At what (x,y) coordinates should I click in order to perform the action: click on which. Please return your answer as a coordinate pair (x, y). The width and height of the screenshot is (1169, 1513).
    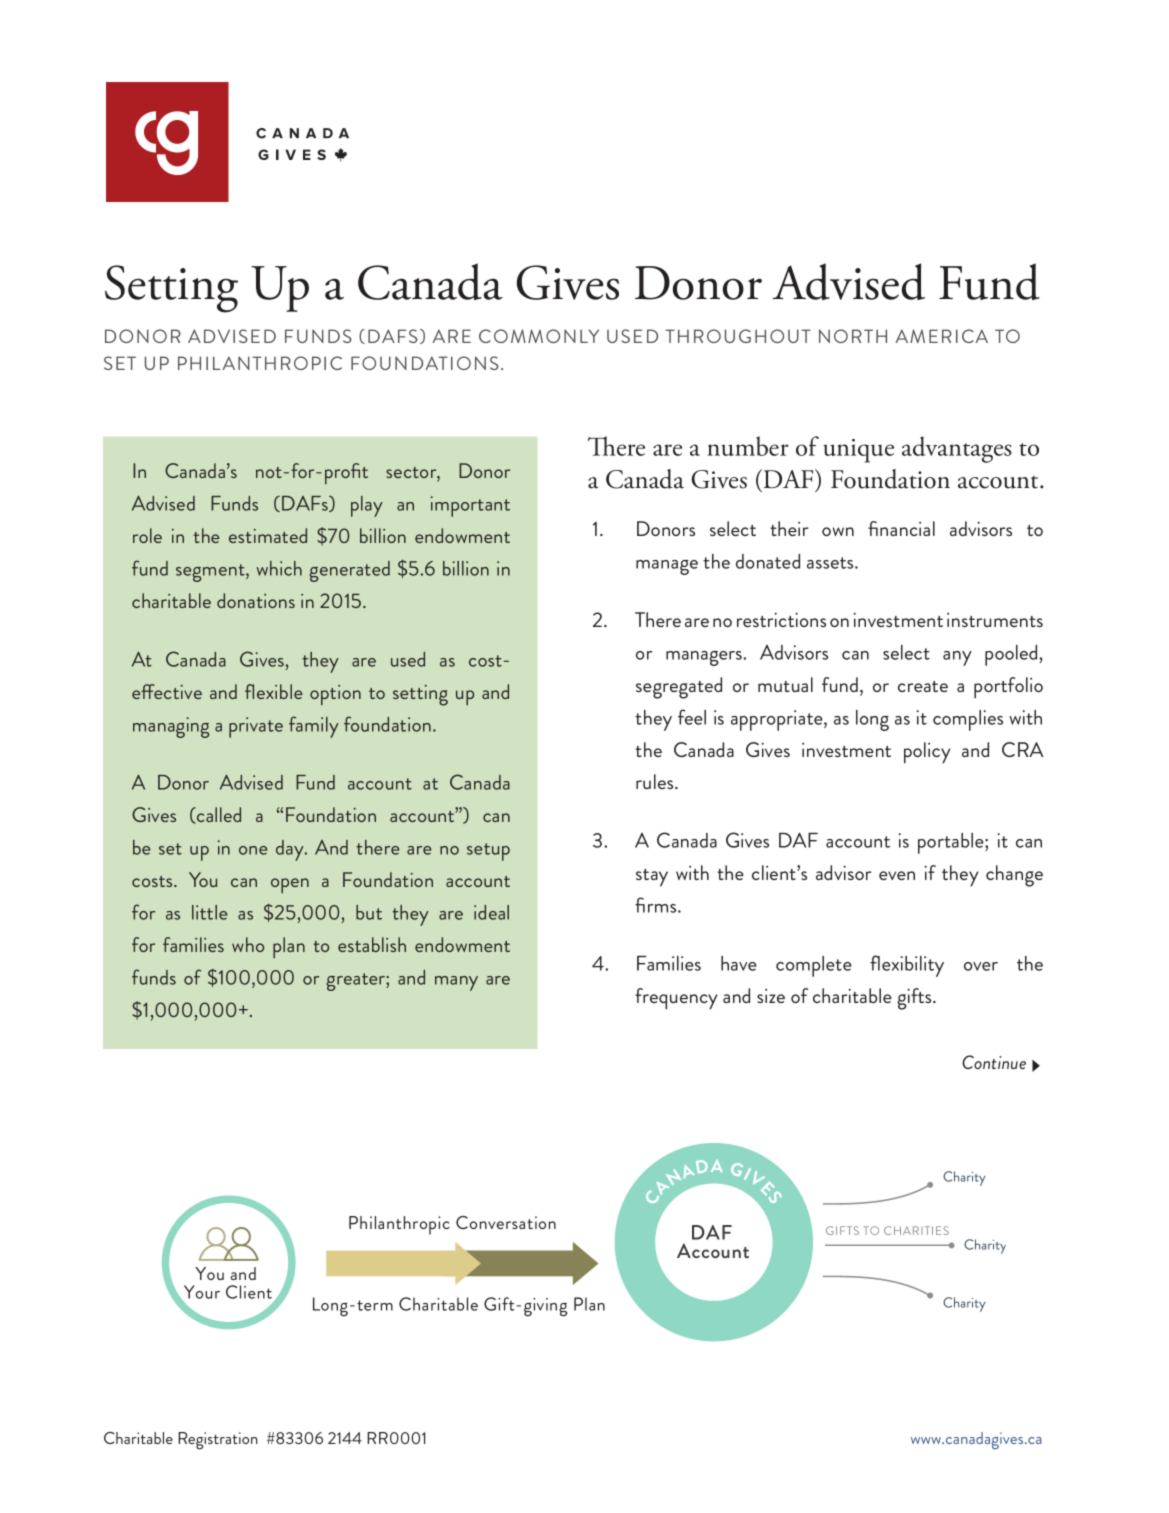
    Looking at the image, I should click on (279, 568).
